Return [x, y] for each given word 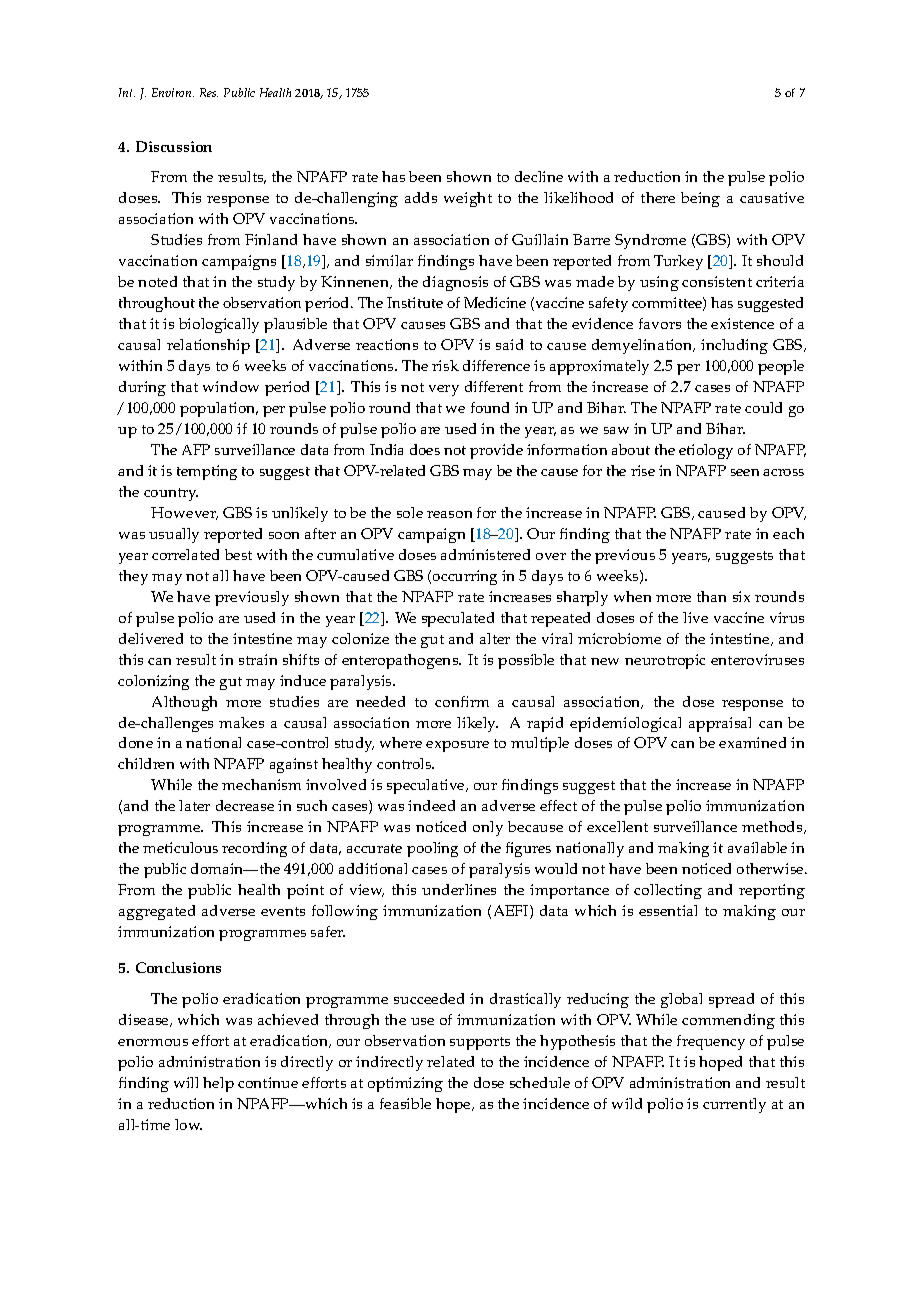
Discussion [174, 146]
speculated [458, 619]
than [711, 596]
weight [468, 199]
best [238, 554]
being [700, 199]
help [218, 1084]
